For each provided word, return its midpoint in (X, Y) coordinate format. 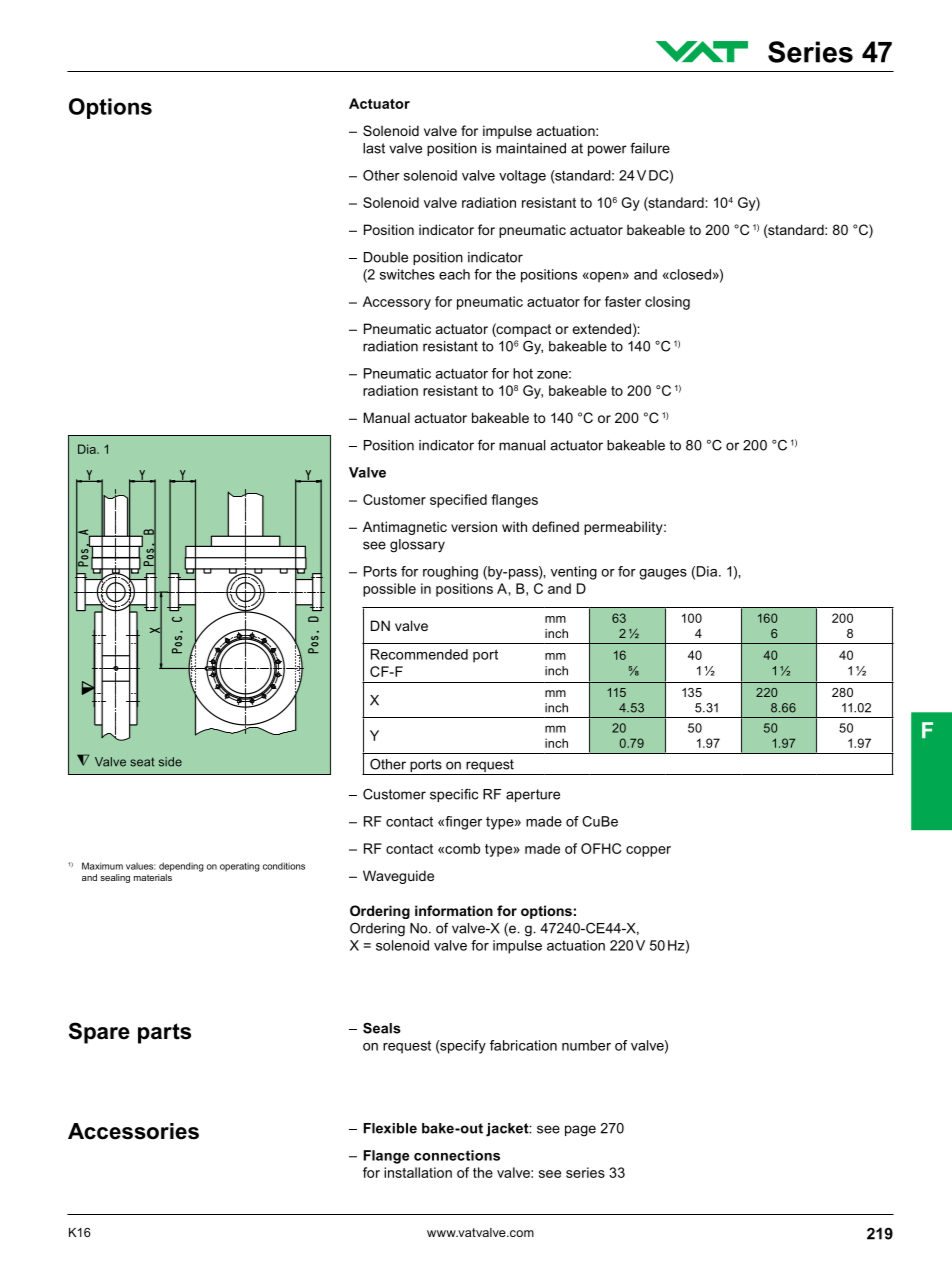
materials (153, 877)
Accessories (133, 1131)
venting (574, 573)
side (170, 762)
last (374, 148)
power (607, 150)
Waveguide (398, 877)
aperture (533, 795)
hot (523, 373)
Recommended (419, 654)
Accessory (397, 303)
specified (458, 501)
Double (386, 257)
